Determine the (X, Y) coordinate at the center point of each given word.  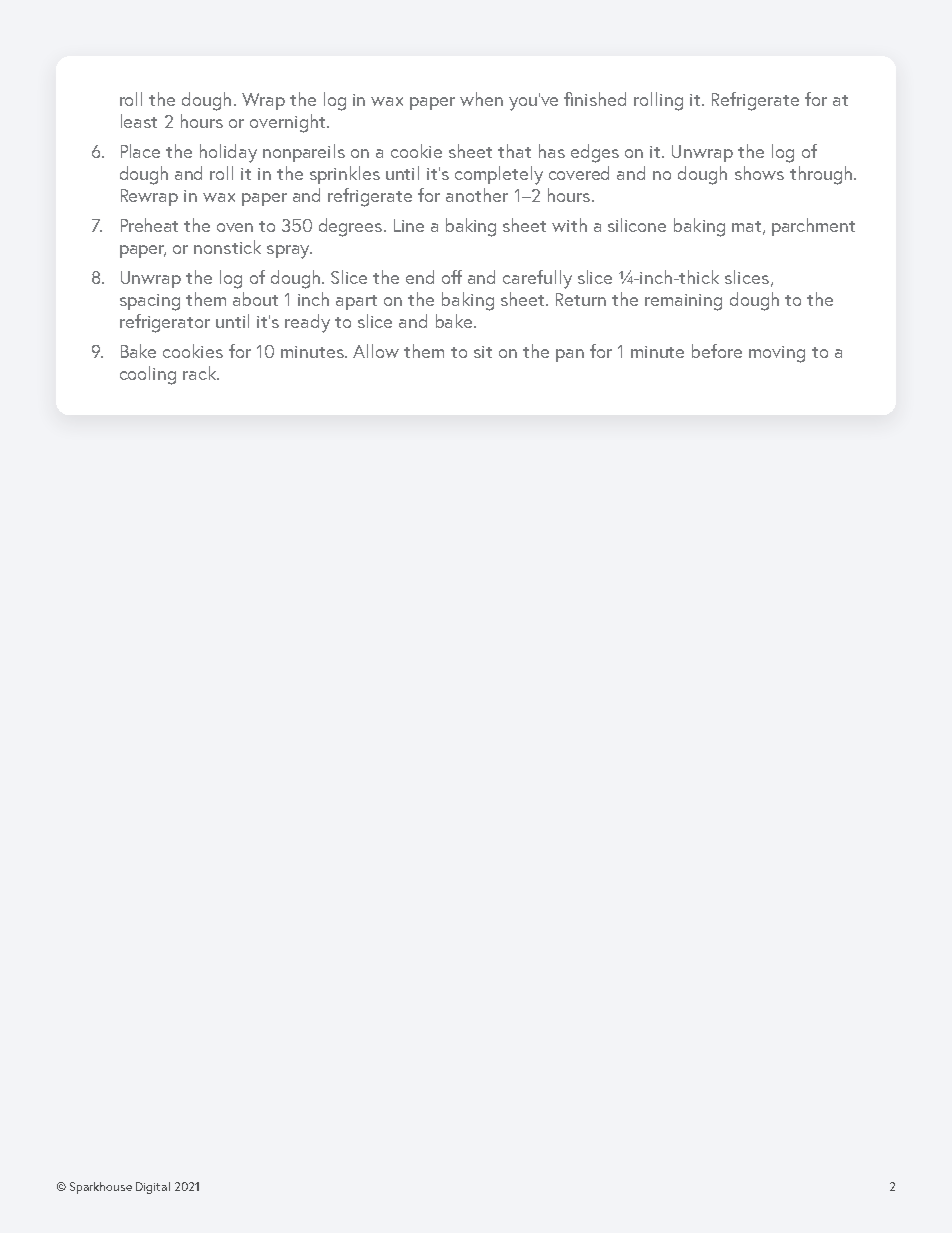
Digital (153, 1188)
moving (777, 354)
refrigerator (165, 323)
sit (483, 352)
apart (356, 302)
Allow (376, 351)
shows (759, 173)
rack (201, 373)
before (717, 351)
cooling (148, 375)
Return (581, 299)
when (481, 99)
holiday (228, 153)
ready (307, 323)
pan (570, 355)
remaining (683, 302)
